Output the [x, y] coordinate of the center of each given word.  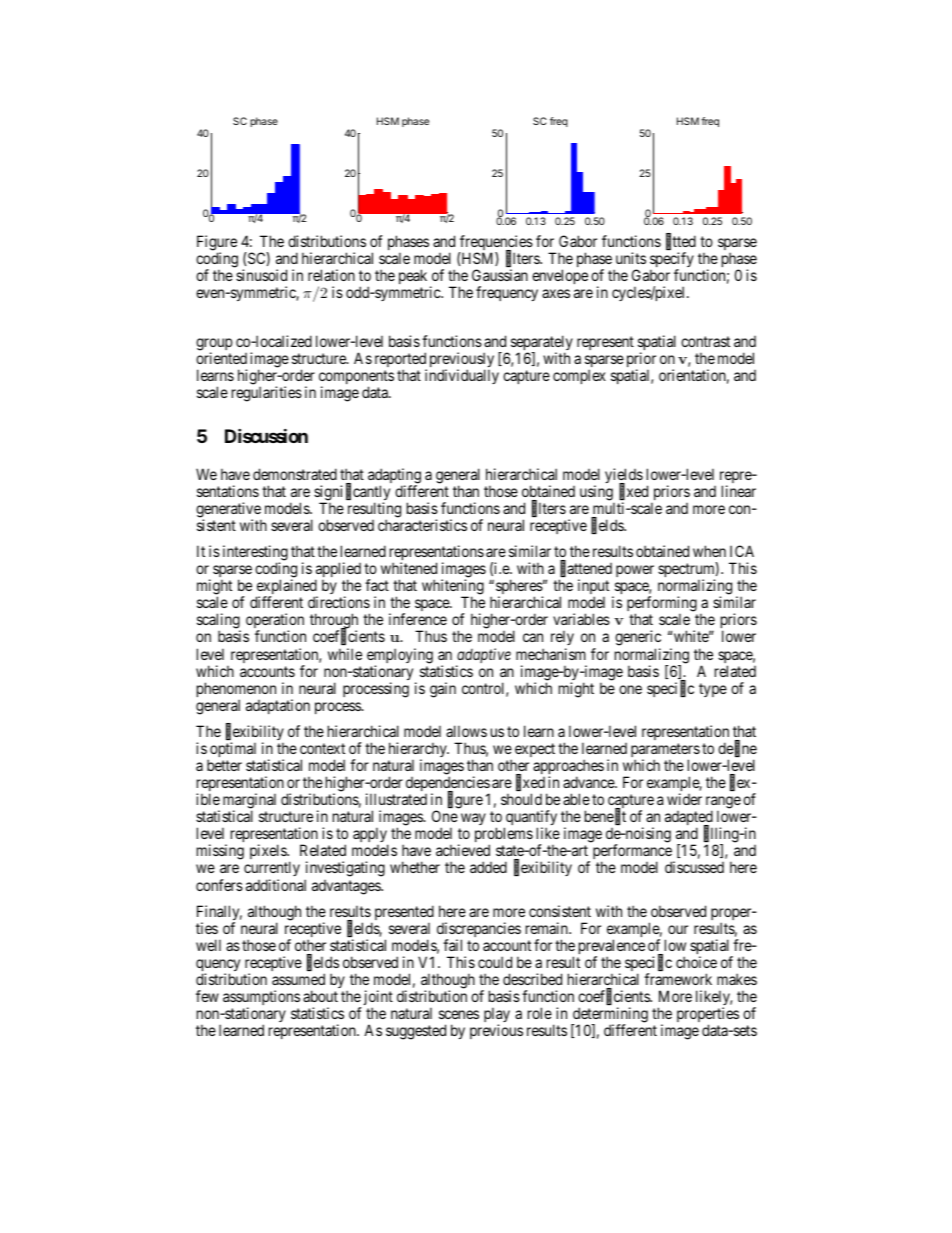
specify [672, 261]
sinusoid [261, 275]
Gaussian [500, 275]
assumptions [261, 999]
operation [275, 622]
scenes [459, 1014]
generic [638, 639]
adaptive [483, 657]
